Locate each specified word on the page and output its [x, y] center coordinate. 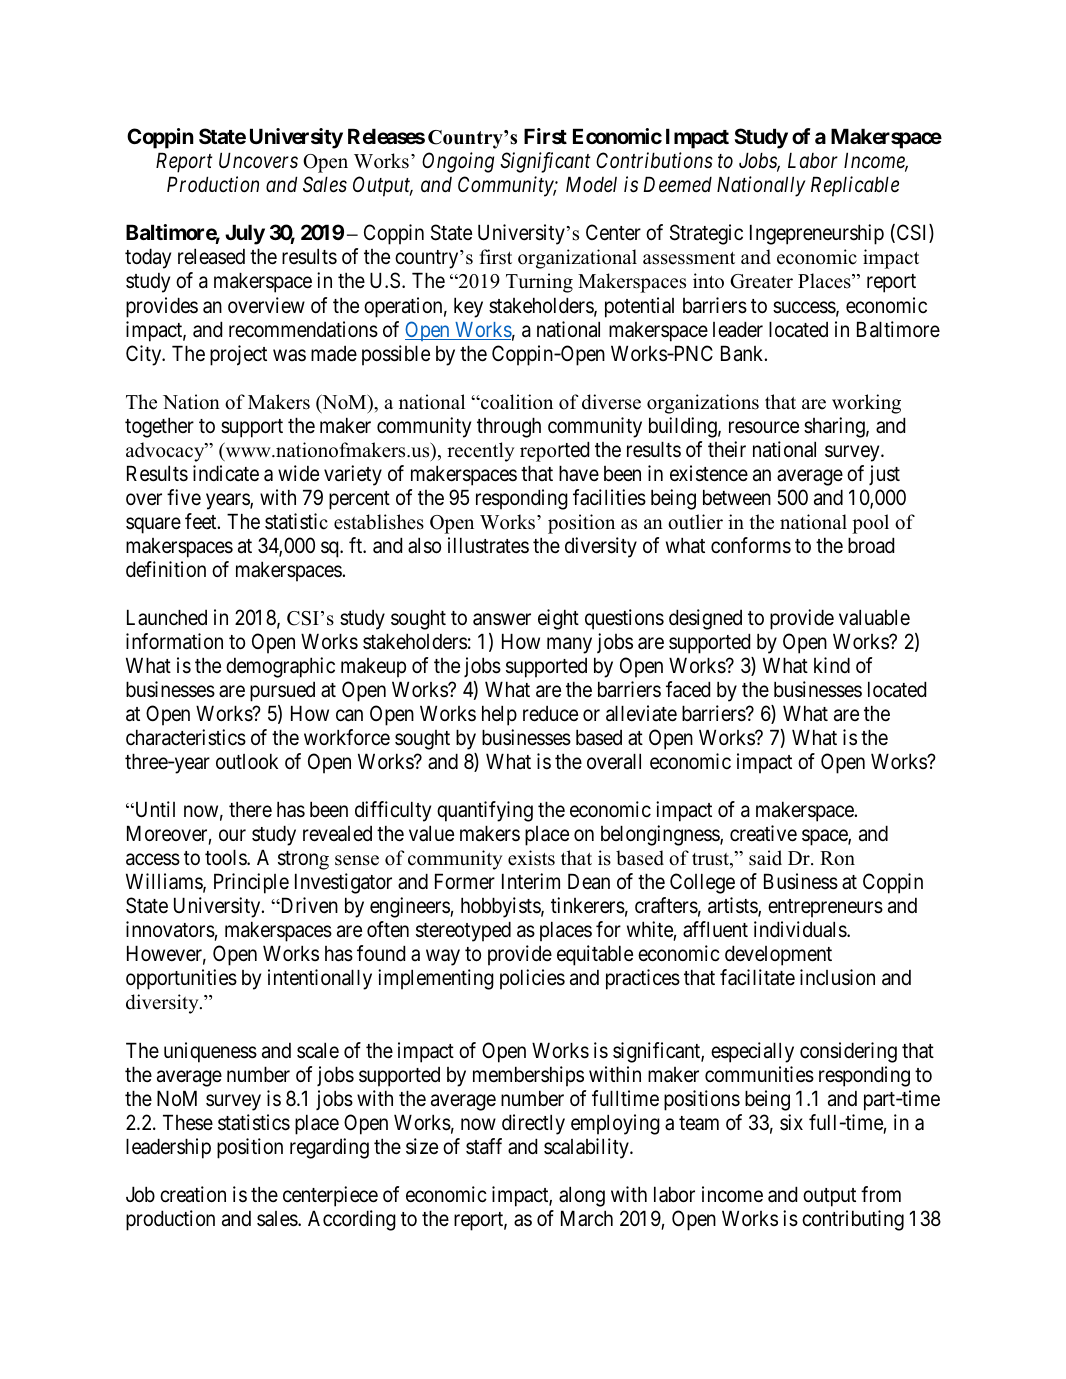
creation [193, 1194]
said [765, 858]
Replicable [855, 186]
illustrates [488, 545]
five [184, 497]
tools [226, 857]
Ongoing [458, 162]
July [245, 234]
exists [531, 858]
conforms [751, 545]
